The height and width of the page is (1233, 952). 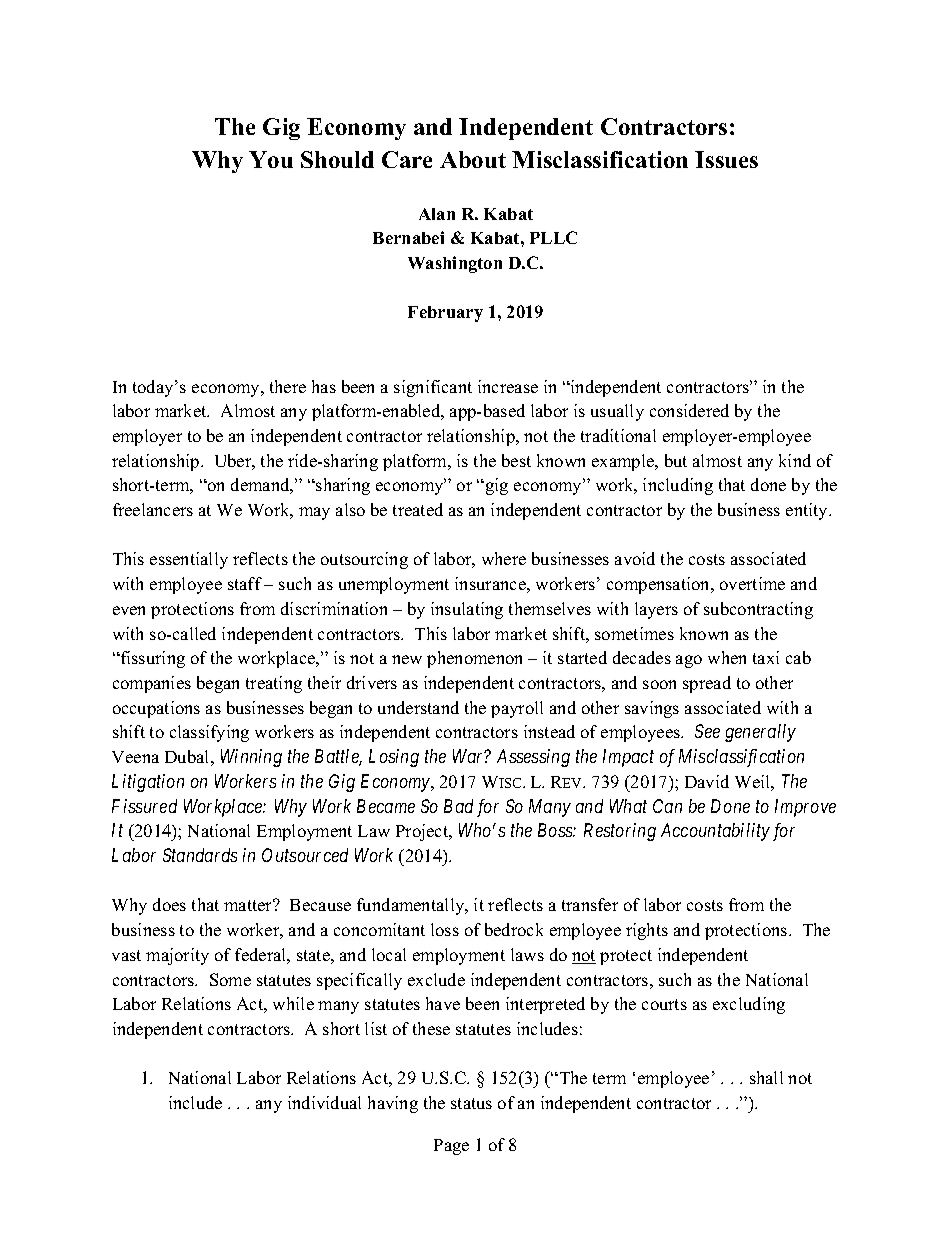 I want to click on Accountability, so click(x=715, y=832).
